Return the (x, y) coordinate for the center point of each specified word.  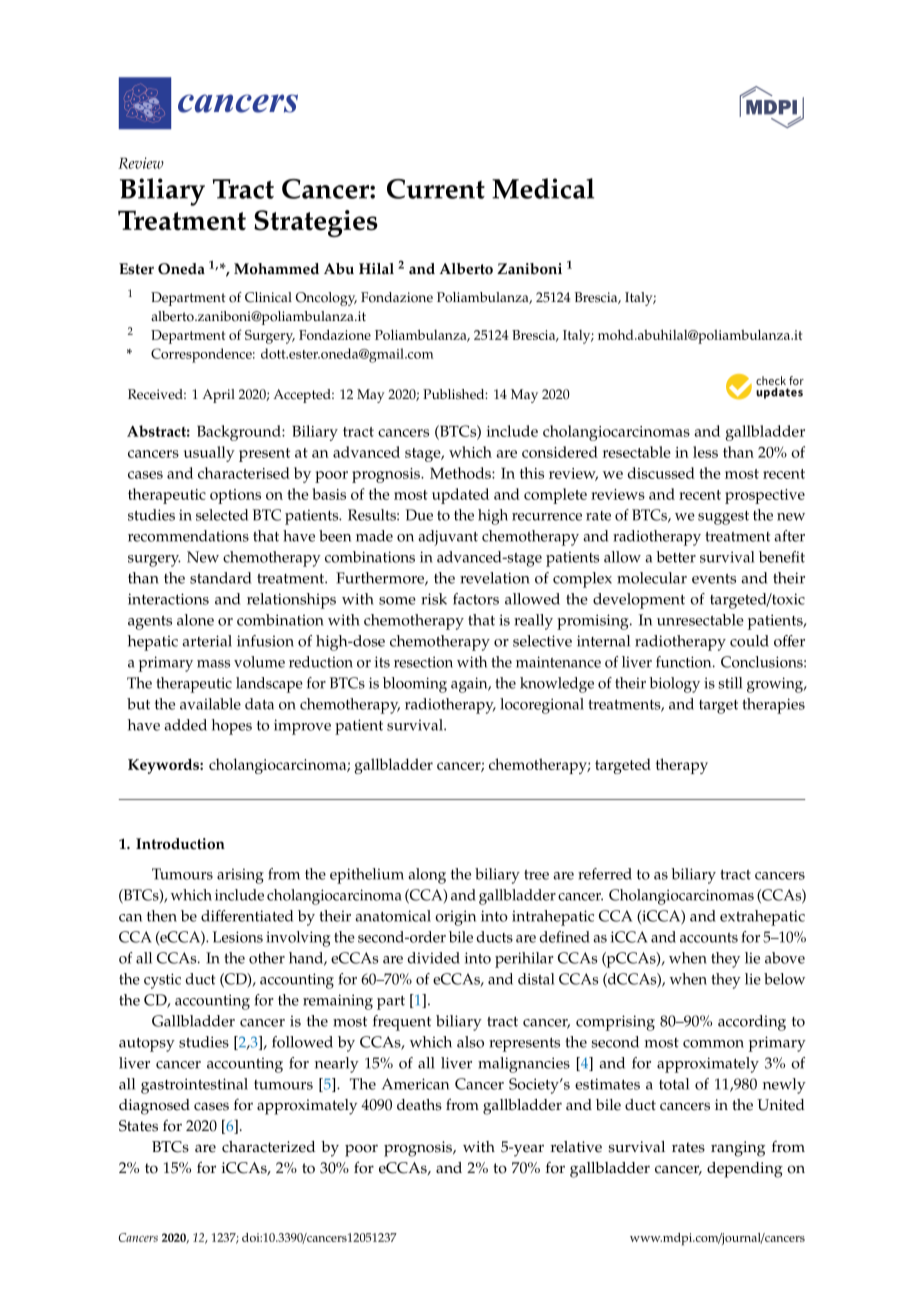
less (705, 452)
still (730, 683)
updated (460, 496)
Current (436, 189)
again (470, 685)
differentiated (247, 916)
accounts (709, 938)
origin (455, 918)
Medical (543, 188)
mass (213, 664)
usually (209, 454)
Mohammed (276, 269)
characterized (268, 1147)
